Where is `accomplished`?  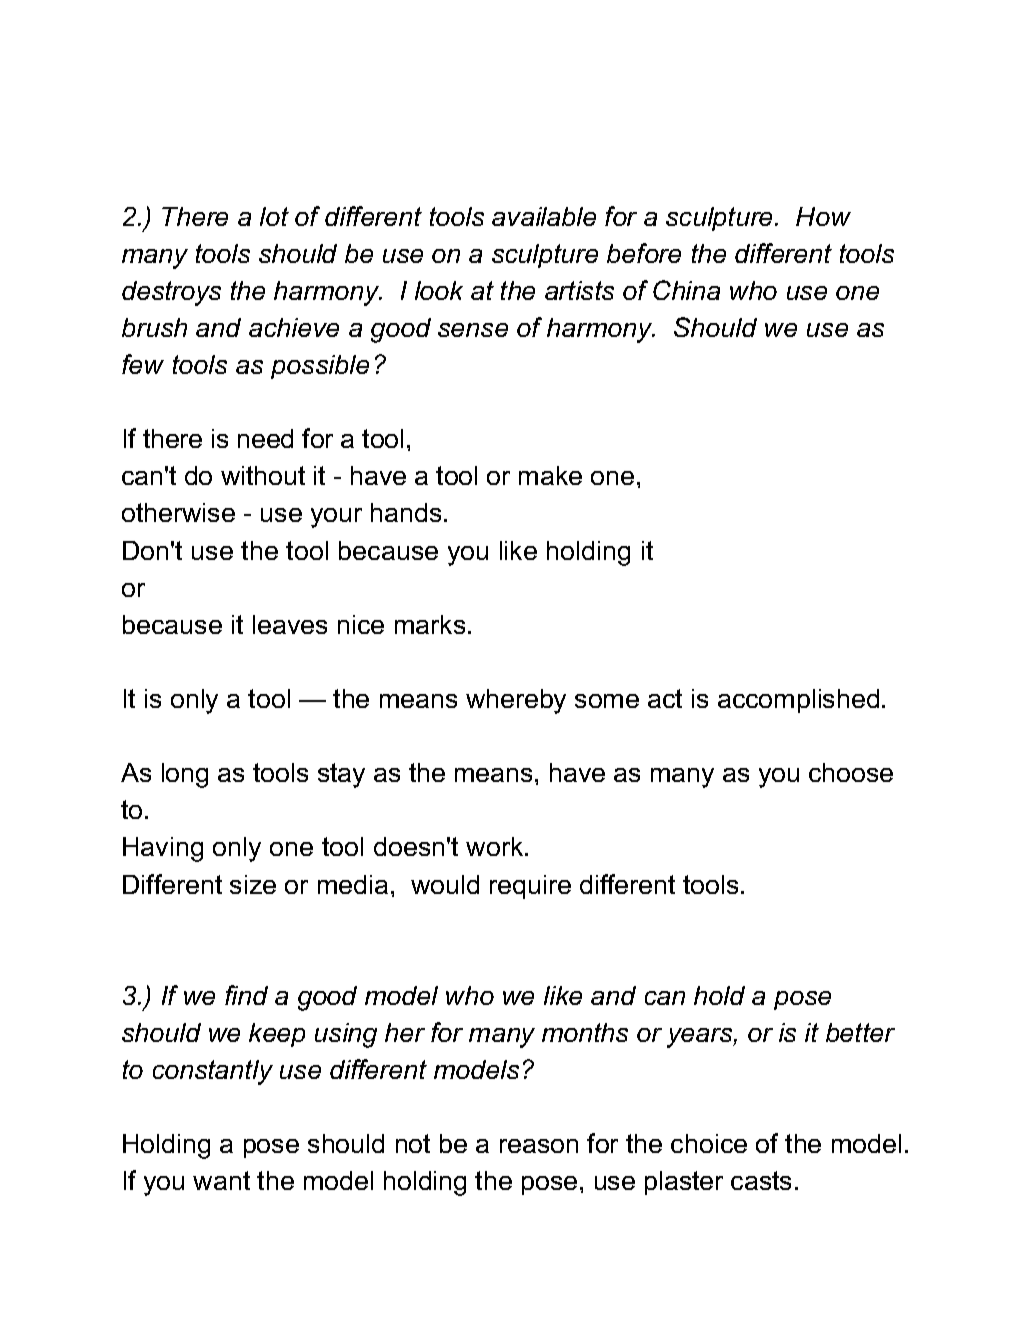 accomplished is located at coordinates (798, 701).
